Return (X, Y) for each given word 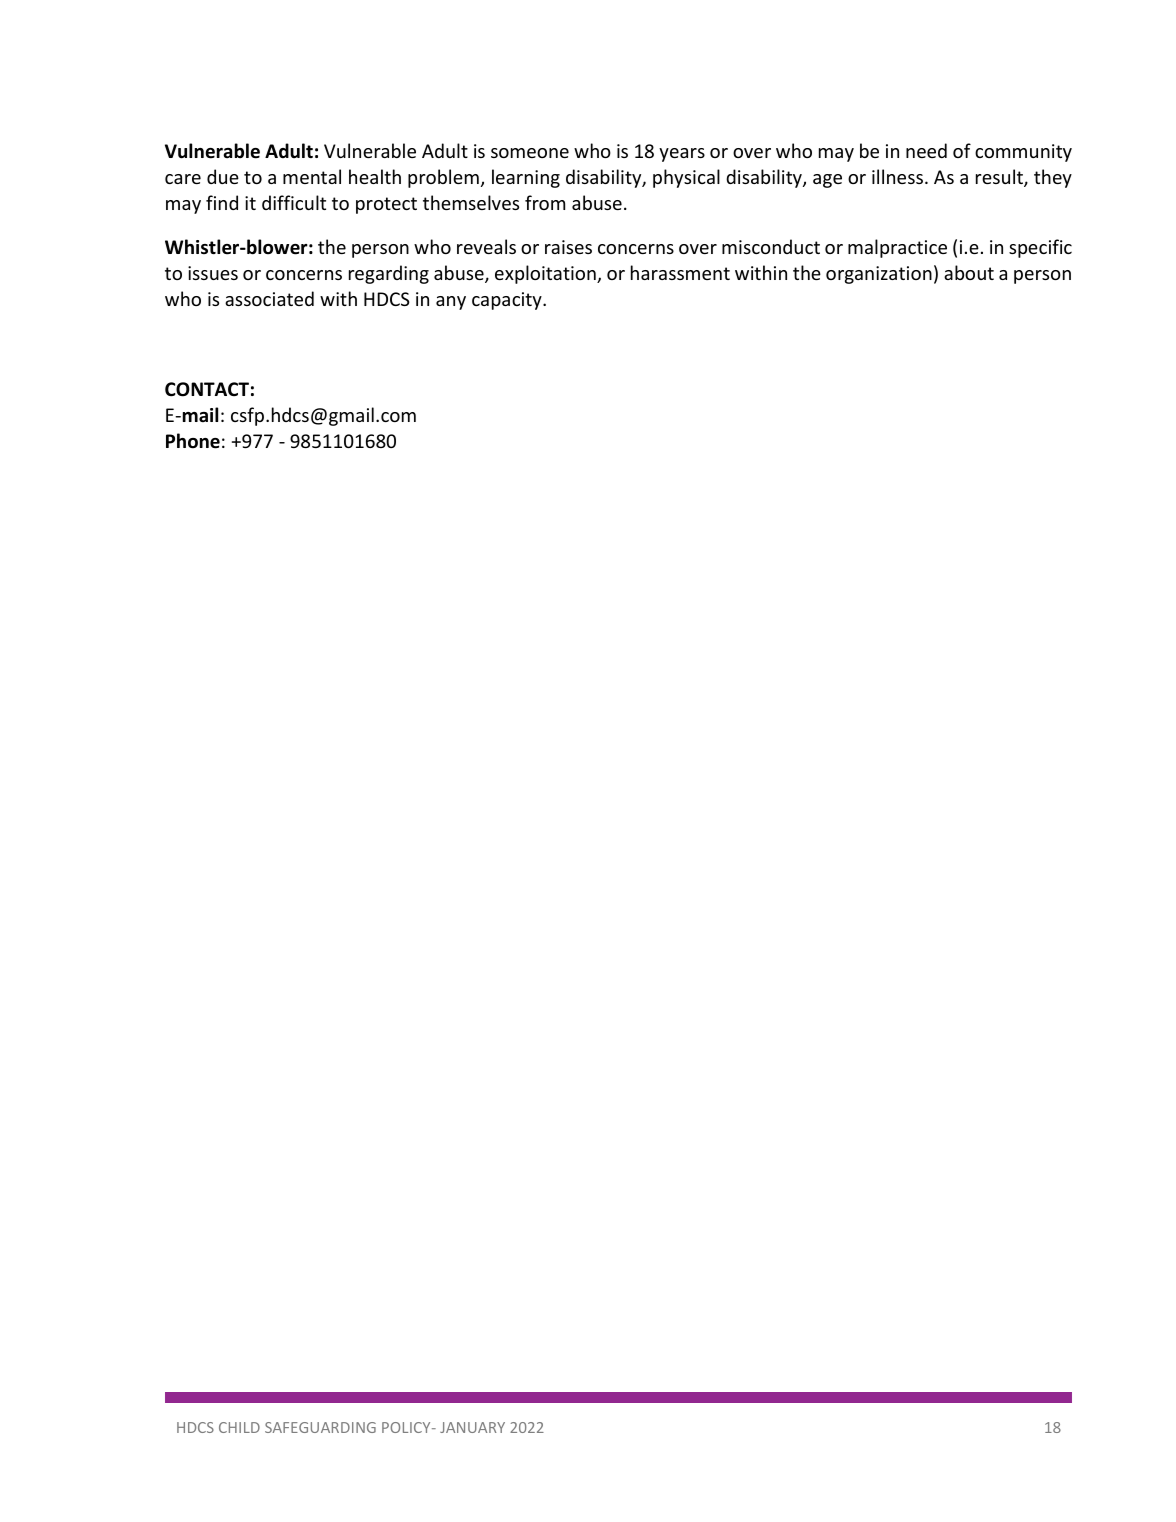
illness (897, 176)
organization (879, 275)
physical (686, 178)
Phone (193, 441)
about (969, 272)
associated (269, 298)
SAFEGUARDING (320, 1427)
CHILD (239, 1427)
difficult (294, 202)
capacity (508, 301)
